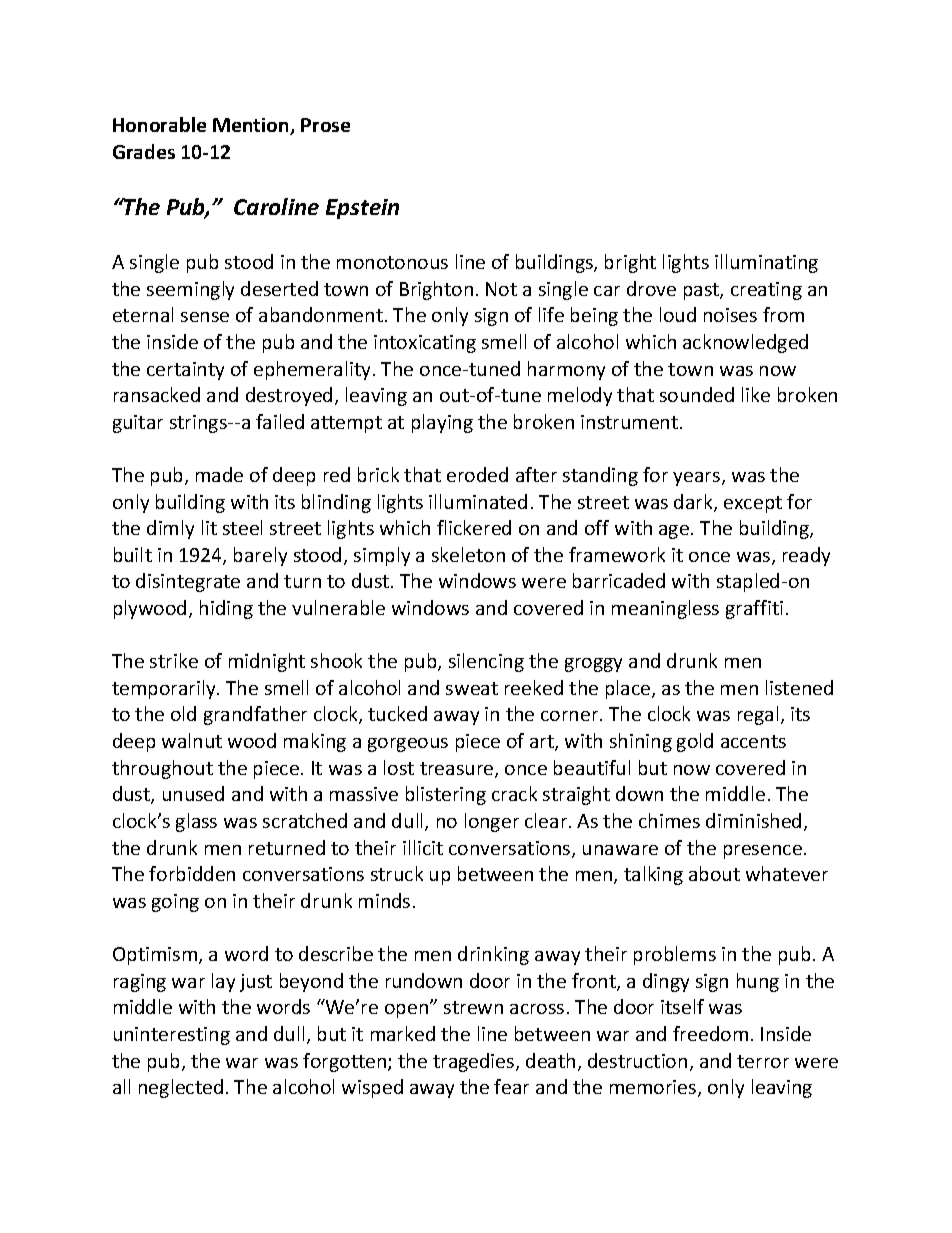 The width and height of the screenshot is (952, 1233). I want to click on tragedies, so click(475, 1062).
